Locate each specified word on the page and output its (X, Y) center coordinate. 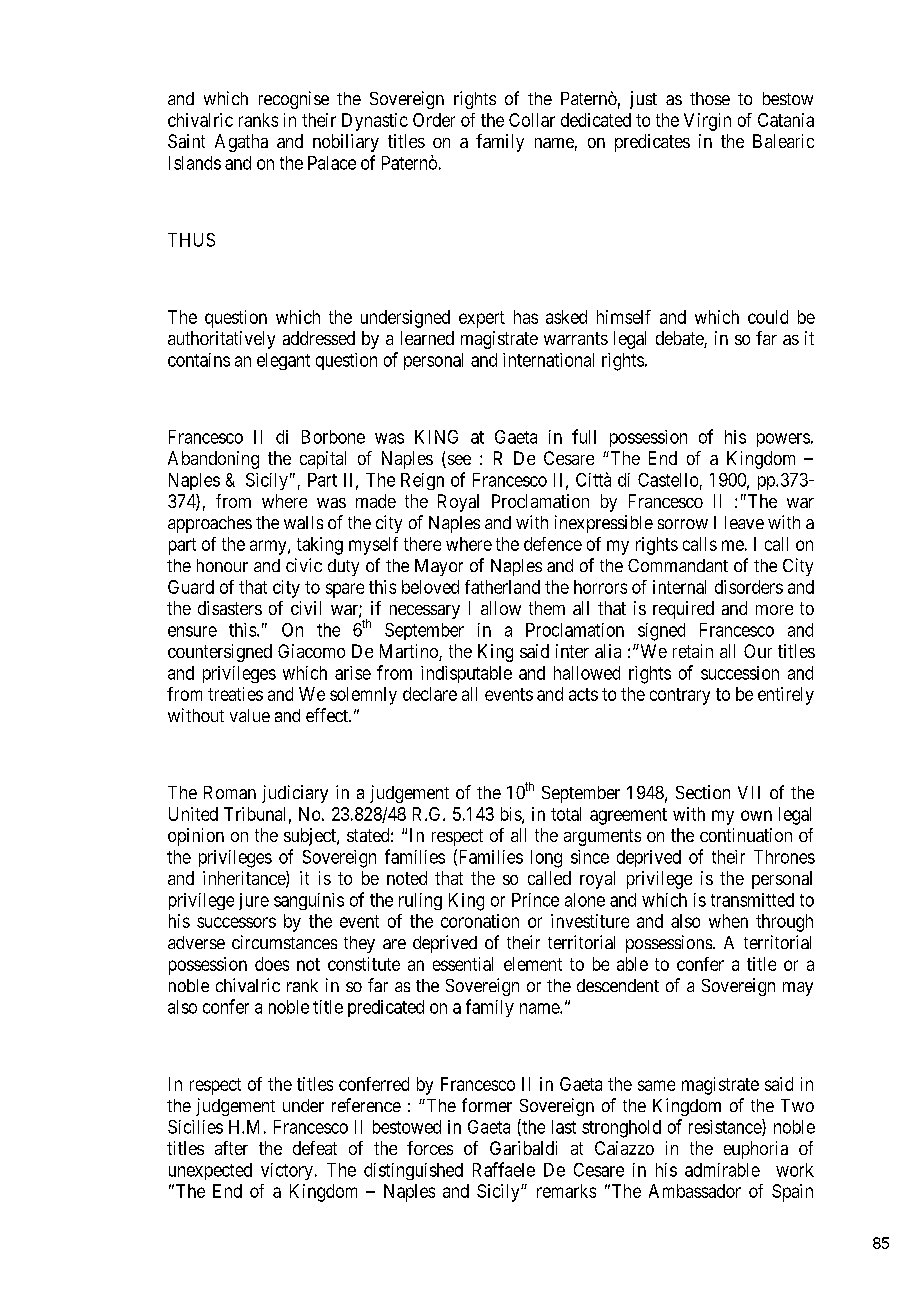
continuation (746, 835)
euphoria (756, 1150)
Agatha (241, 143)
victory (287, 1171)
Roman (230, 792)
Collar (532, 120)
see (458, 461)
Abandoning (213, 460)
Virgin (707, 122)
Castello (668, 480)
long (546, 859)
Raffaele (504, 1169)
